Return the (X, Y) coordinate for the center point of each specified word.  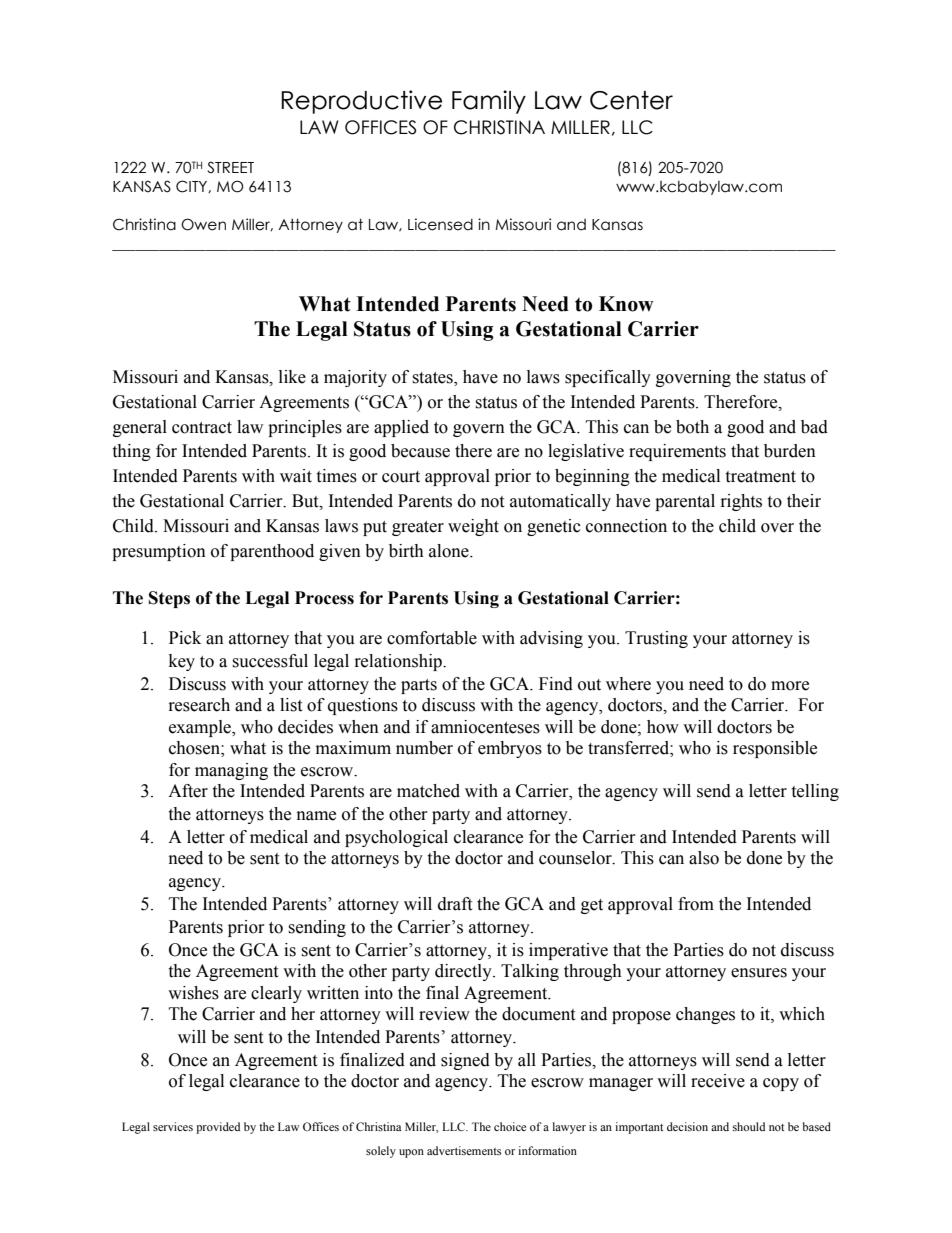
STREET (230, 167)
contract (202, 428)
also (704, 858)
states (433, 378)
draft (455, 904)
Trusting (656, 639)
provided (218, 1128)
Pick (185, 638)
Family (489, 102)
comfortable (432, 638)
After (188, 791)
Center (631, 100)
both (692, 427)
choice (510, 1126)
